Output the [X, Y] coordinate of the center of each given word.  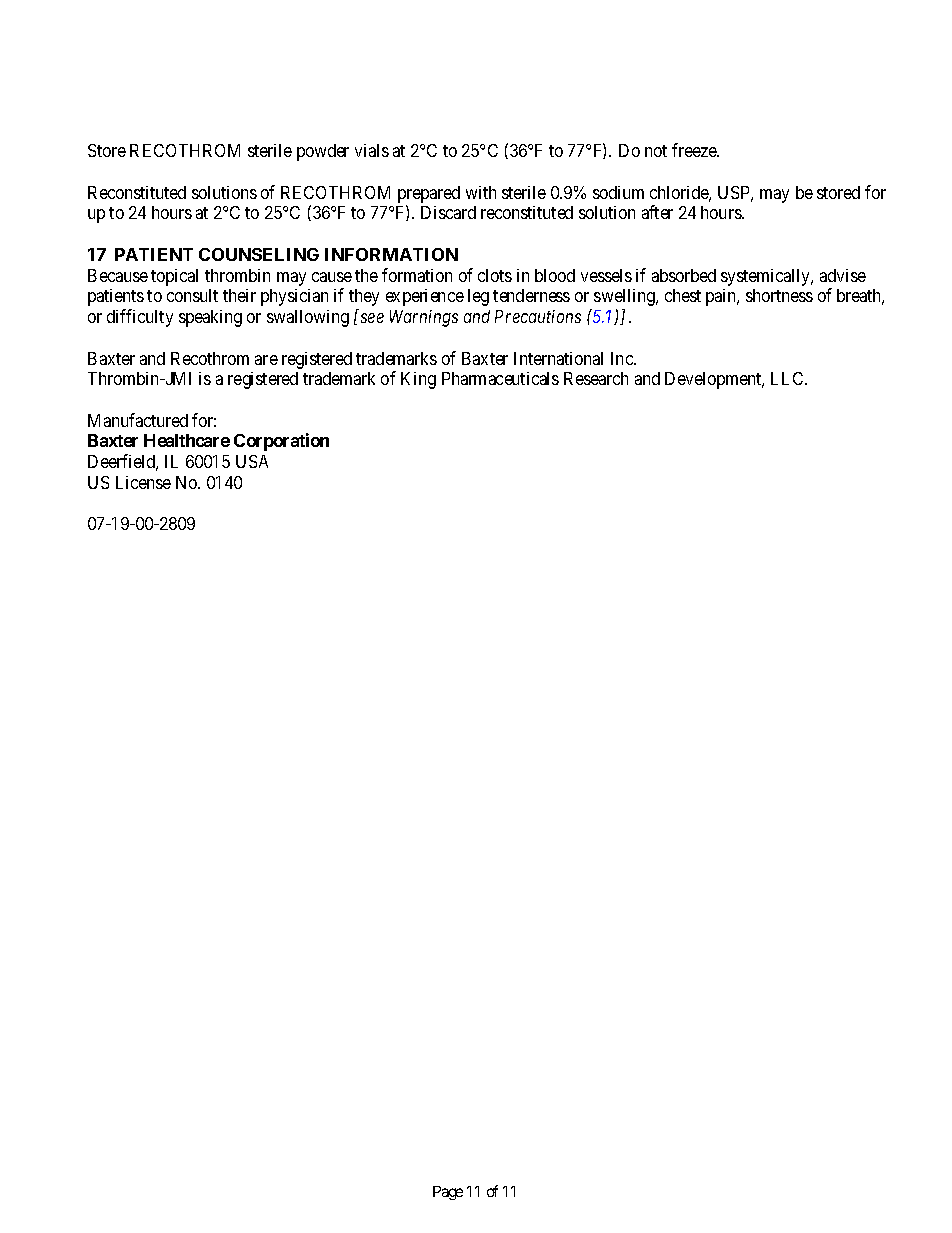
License [143, 482]
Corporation [281, 442]
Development [714, 380]
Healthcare [187, 440]
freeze [695, 150]
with [481, 192]
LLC [788, 378]
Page [448, 1193]
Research [596, 378]
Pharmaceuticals [500, 378]
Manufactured [138, 420]
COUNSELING [259, 254]
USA [252, 461]
